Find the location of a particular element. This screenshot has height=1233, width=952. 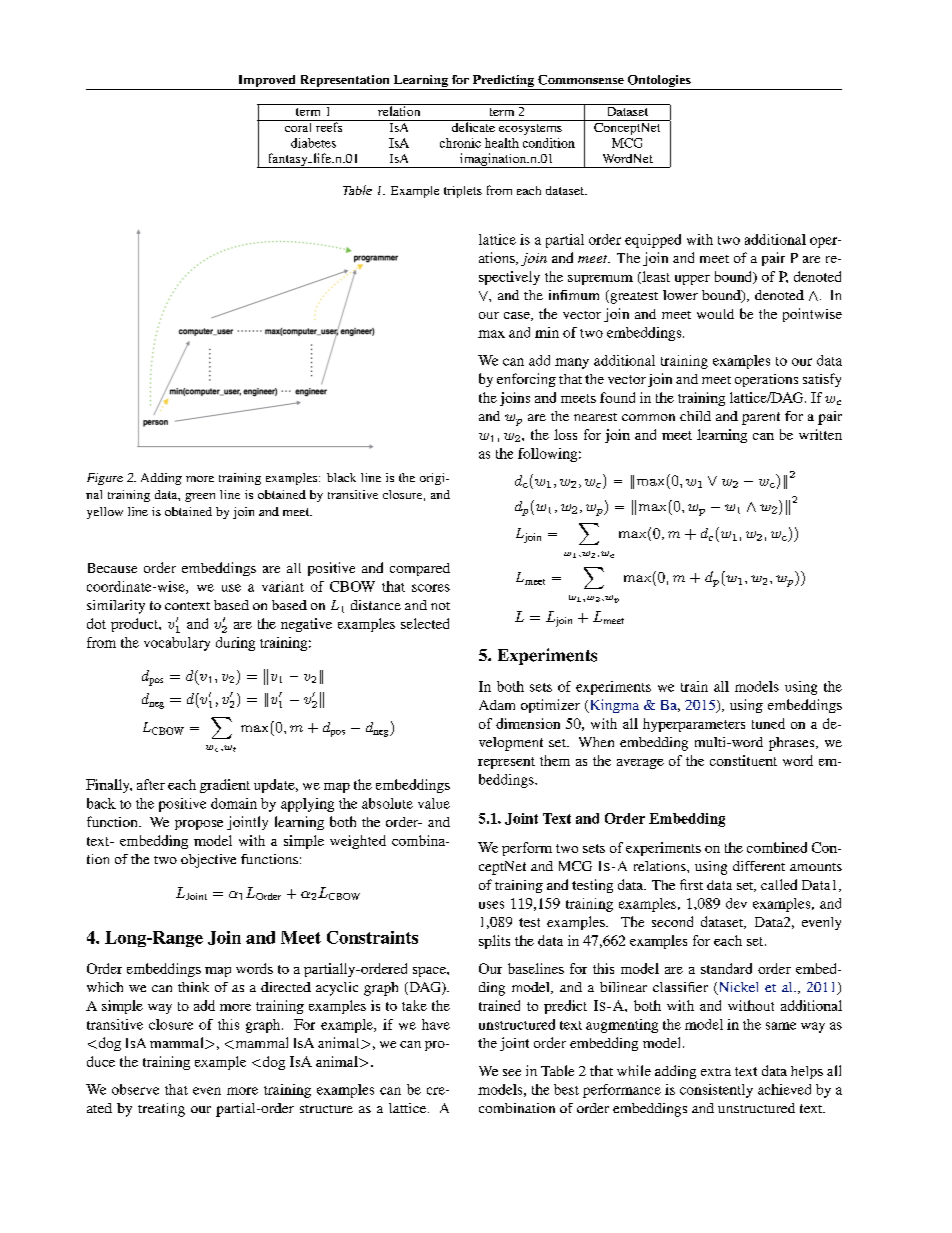

value is located at coordinates (434, 803).
